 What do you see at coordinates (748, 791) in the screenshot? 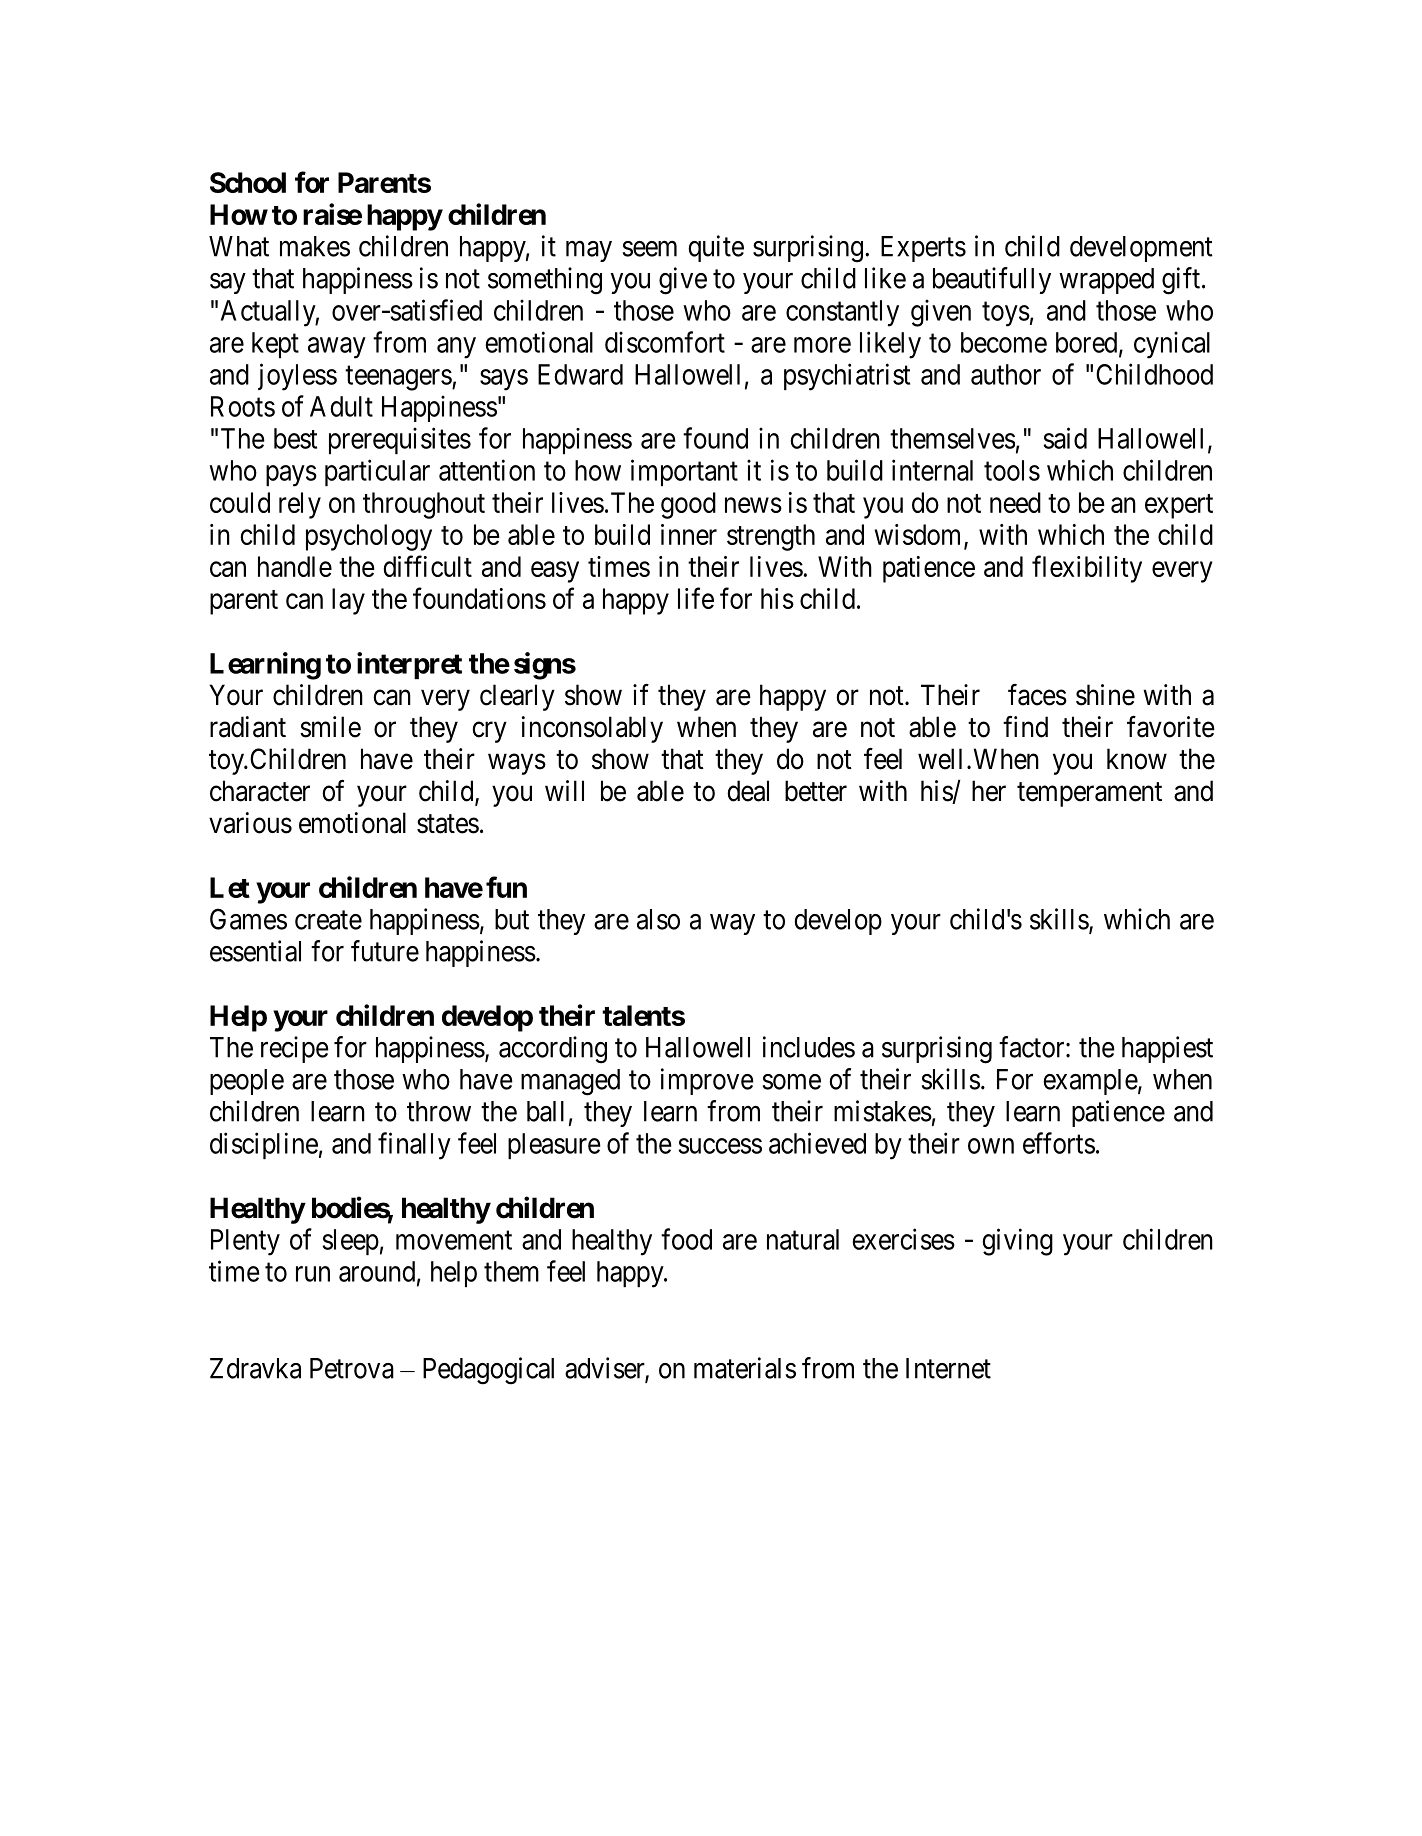
I see `deal` at bounding box center [748, 791].
